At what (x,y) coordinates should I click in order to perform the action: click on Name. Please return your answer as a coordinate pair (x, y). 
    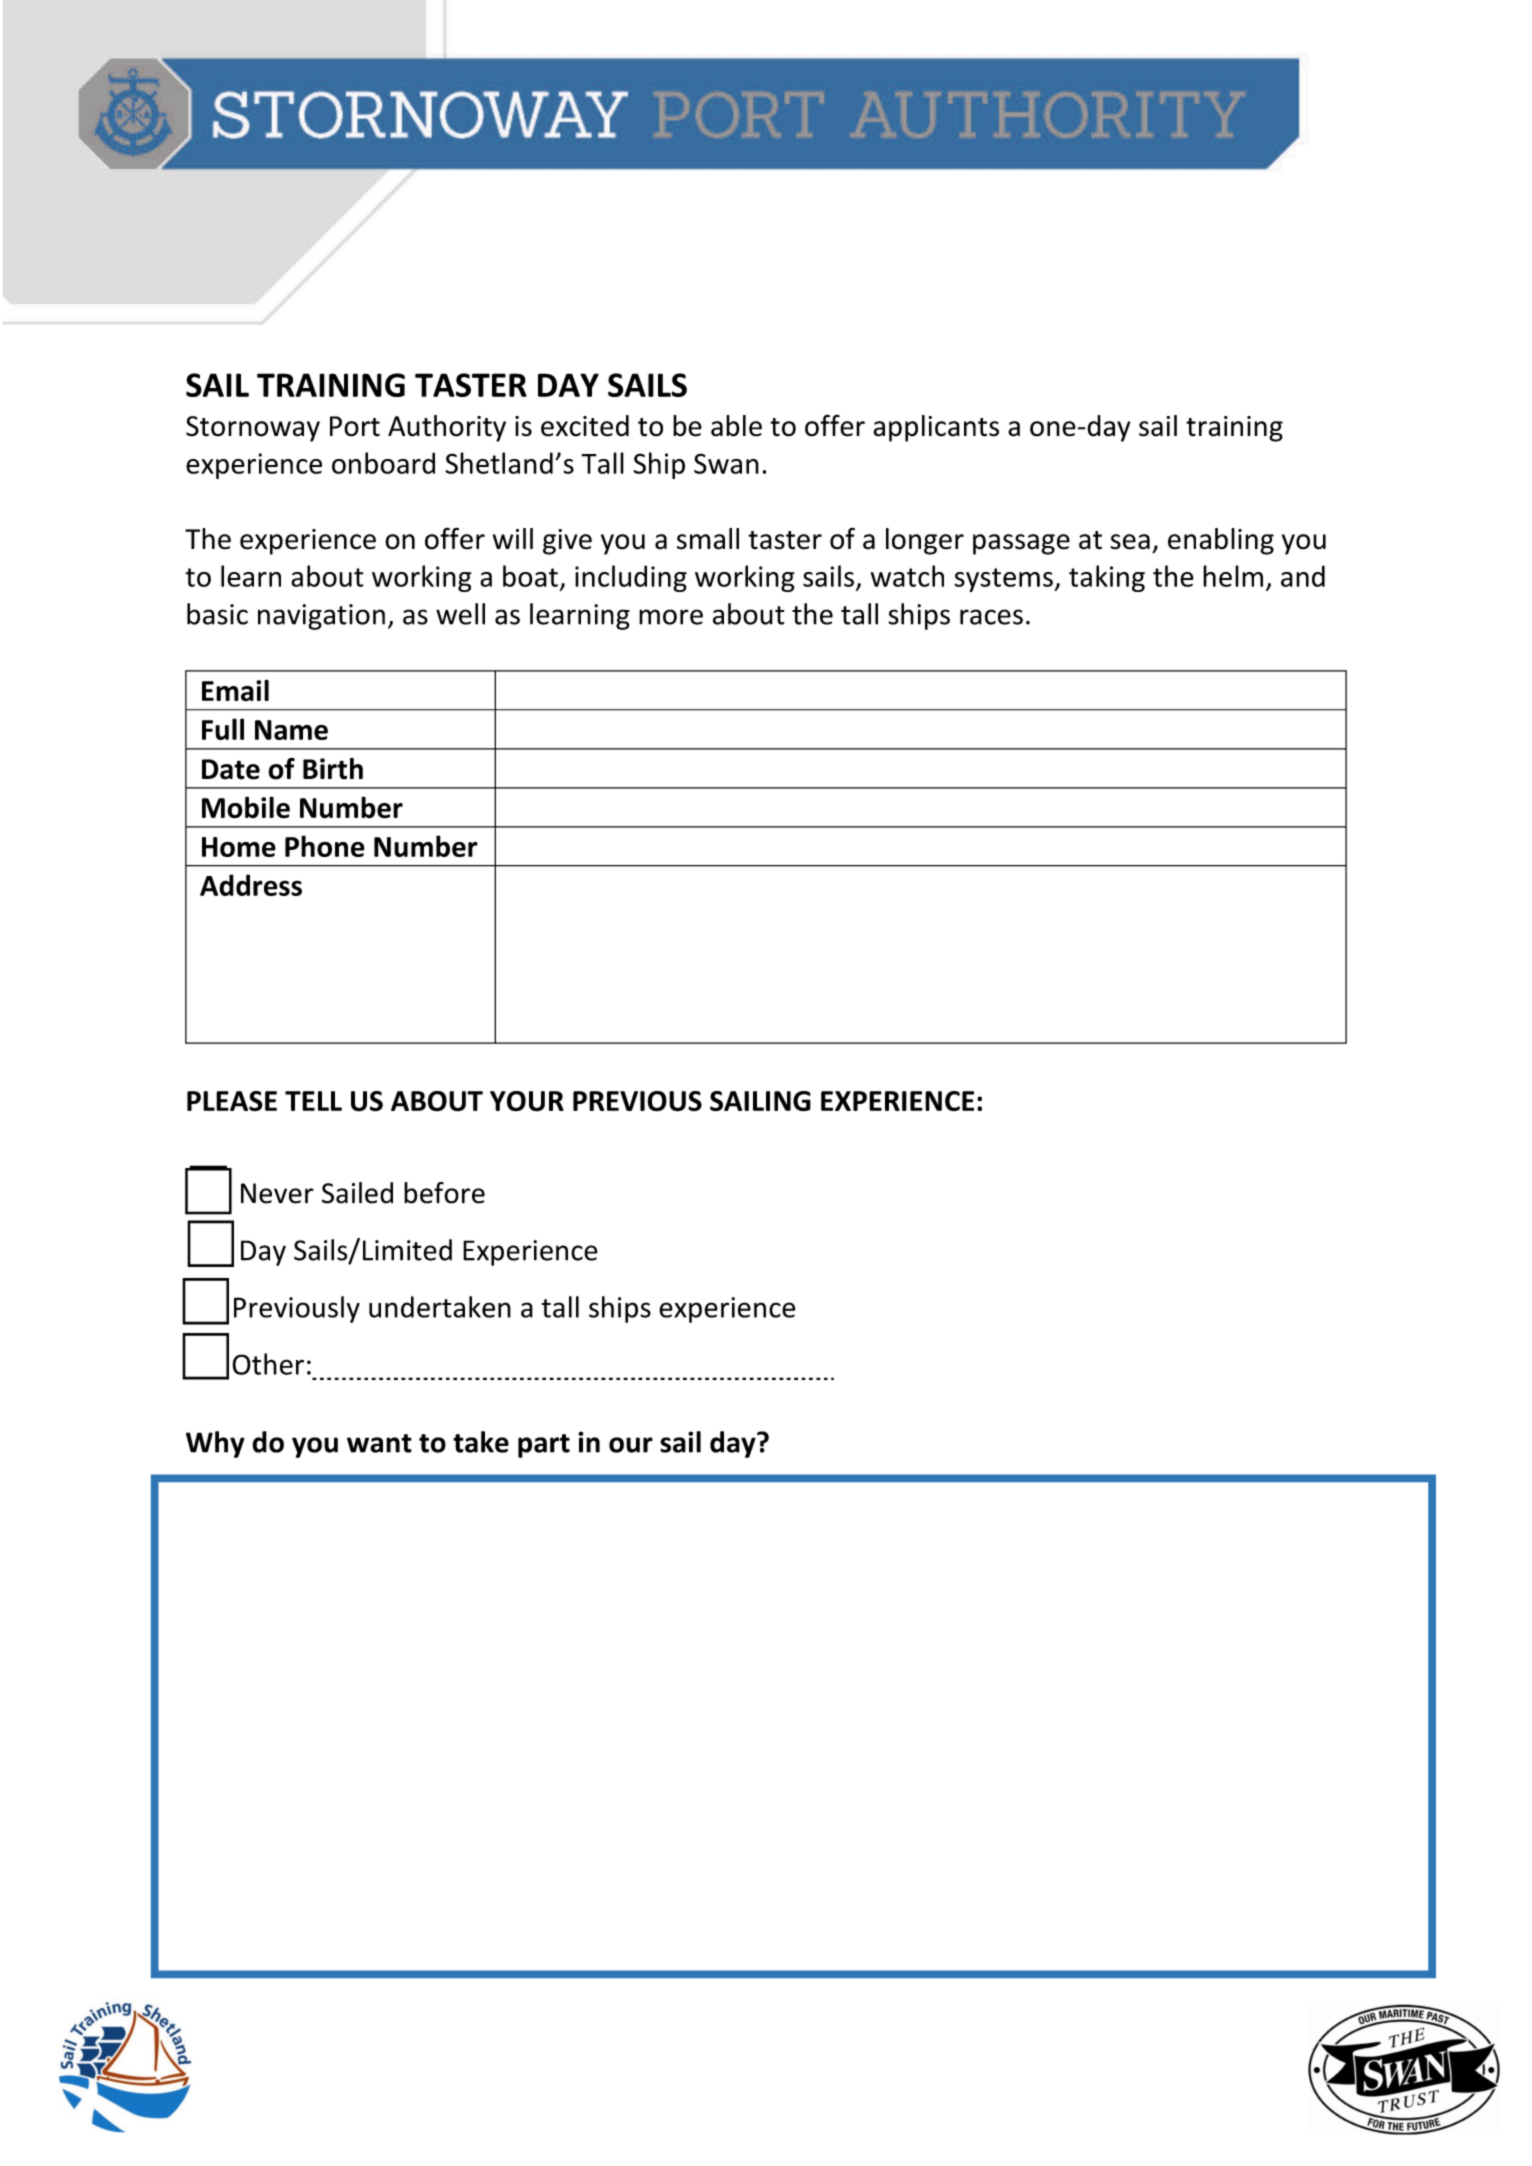
    Looking at the image, I should click on (291, 730).
